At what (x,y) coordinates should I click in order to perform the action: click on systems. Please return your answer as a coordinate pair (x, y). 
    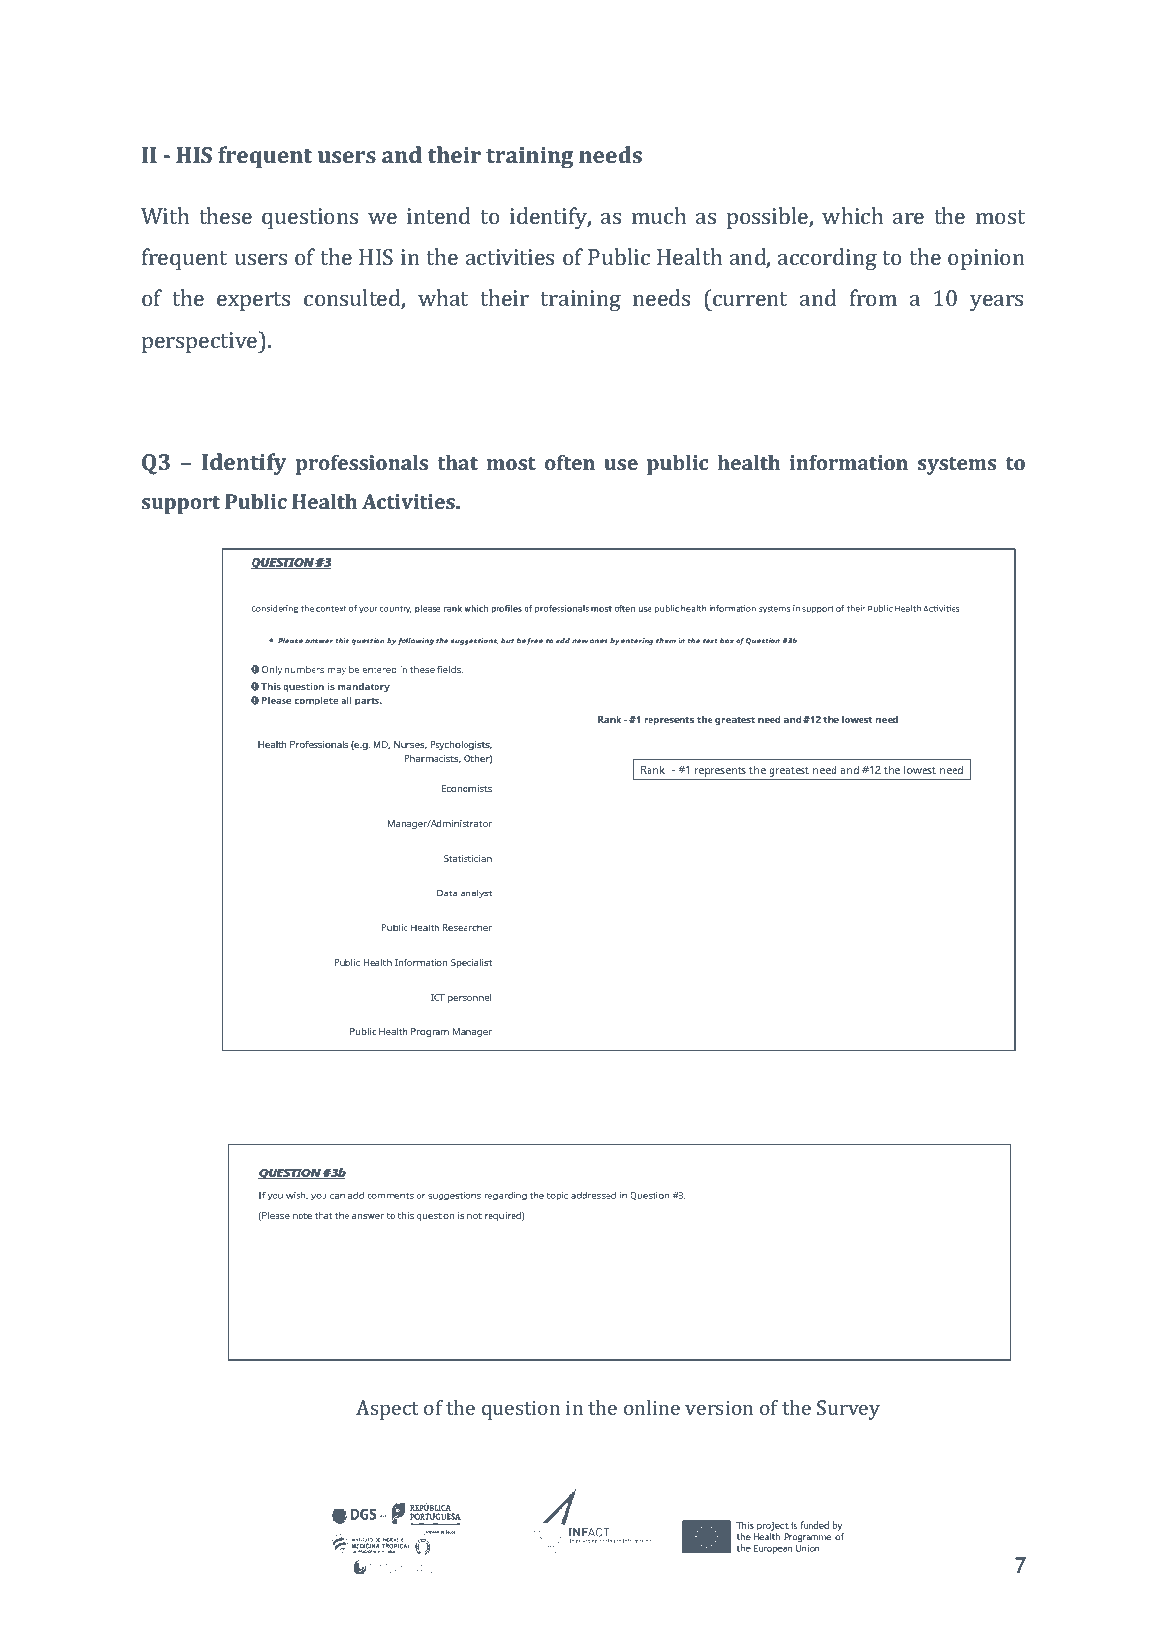
    Looking at the image, I should click on (957, 466).
